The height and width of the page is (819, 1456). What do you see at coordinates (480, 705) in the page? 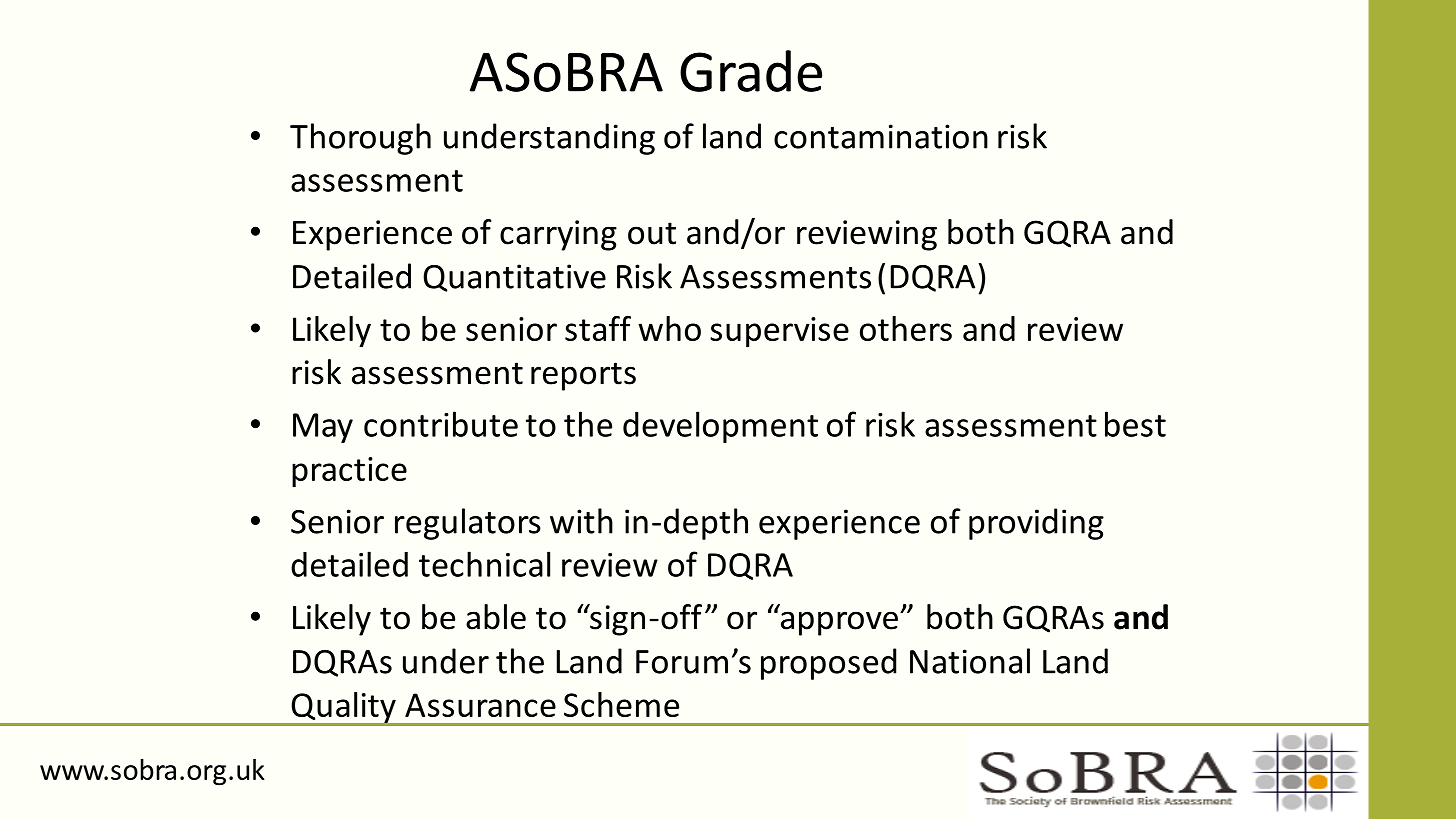
I see `Assurance` at bounding box center [480, 705].
